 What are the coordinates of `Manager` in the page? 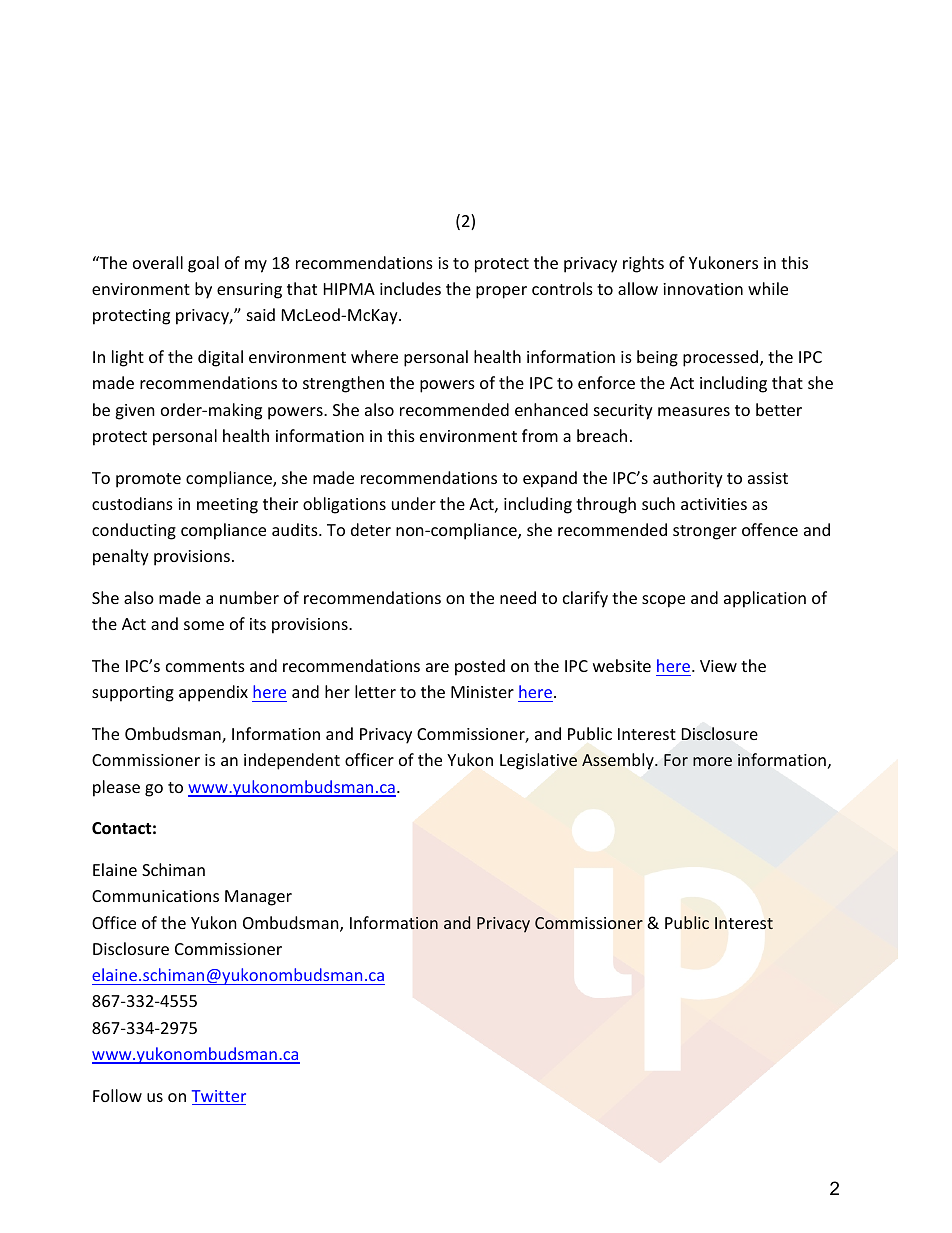 It's located at (258, 898).
